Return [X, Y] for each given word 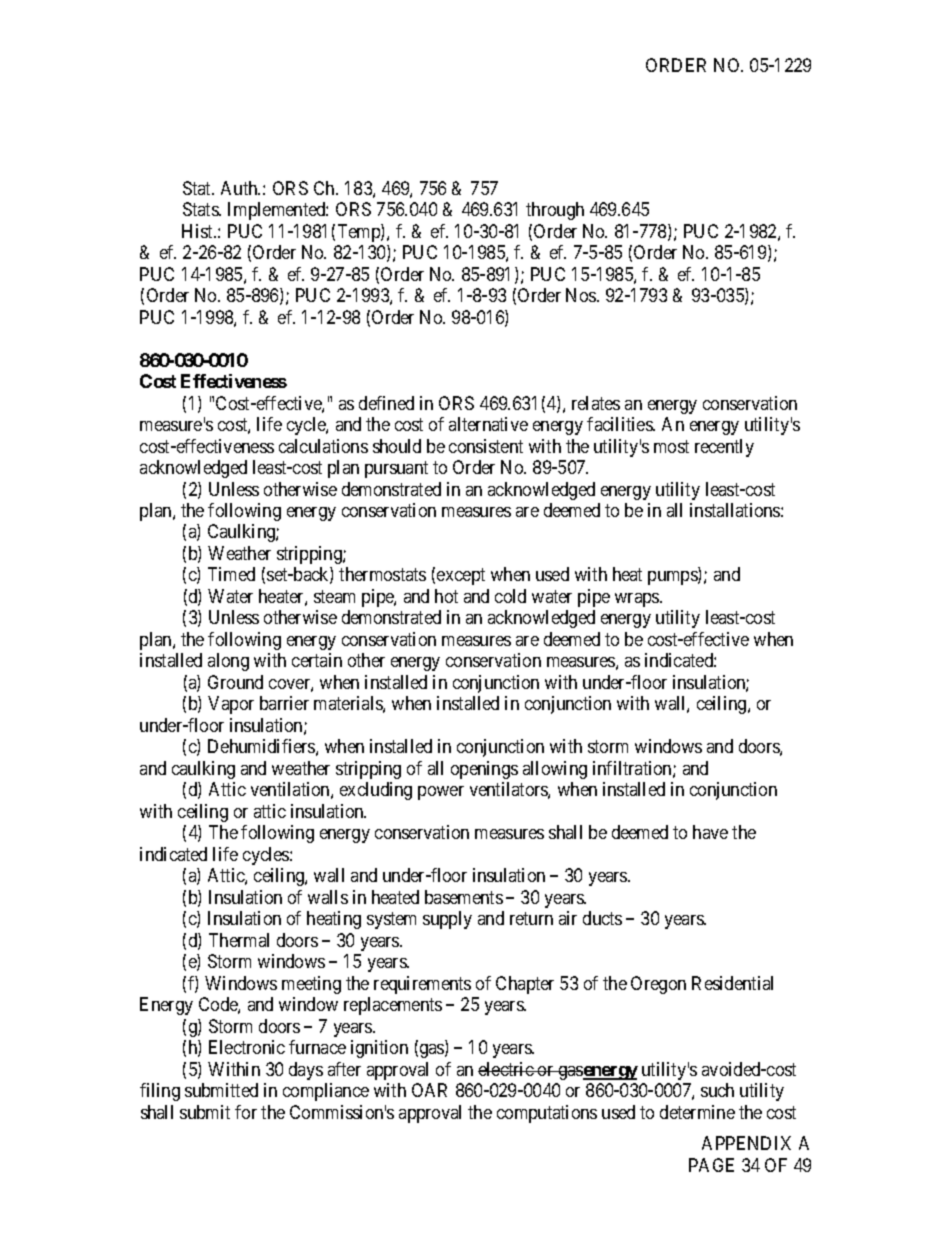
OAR [429, 1090]
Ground [235, 682]
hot [446, 596]
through [555, 211]
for [246, 1112]
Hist [199, 231]
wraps [638, 600]
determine [697, 1112]
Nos [582, 295]
